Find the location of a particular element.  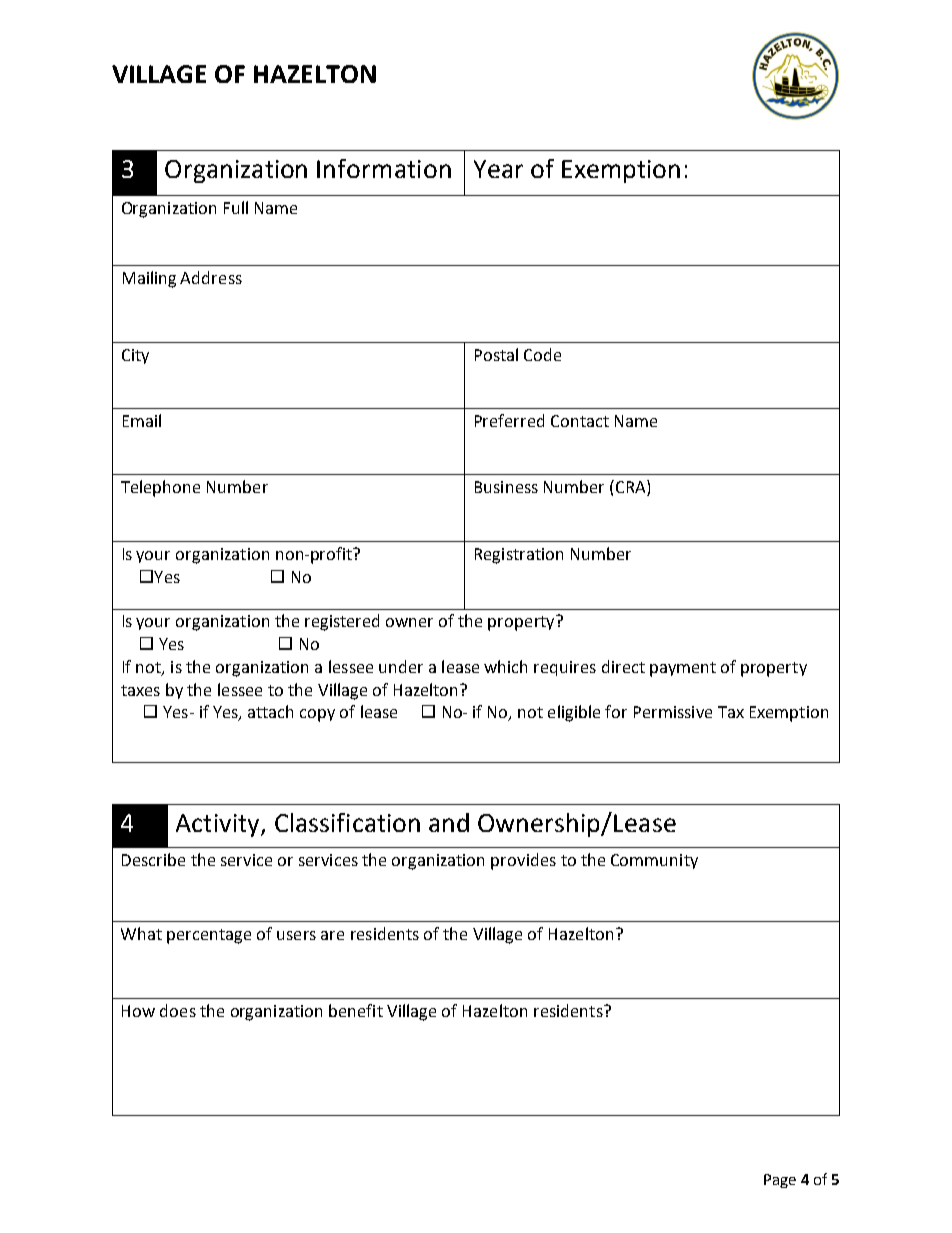

Year is located at coordinates (498, 169).
